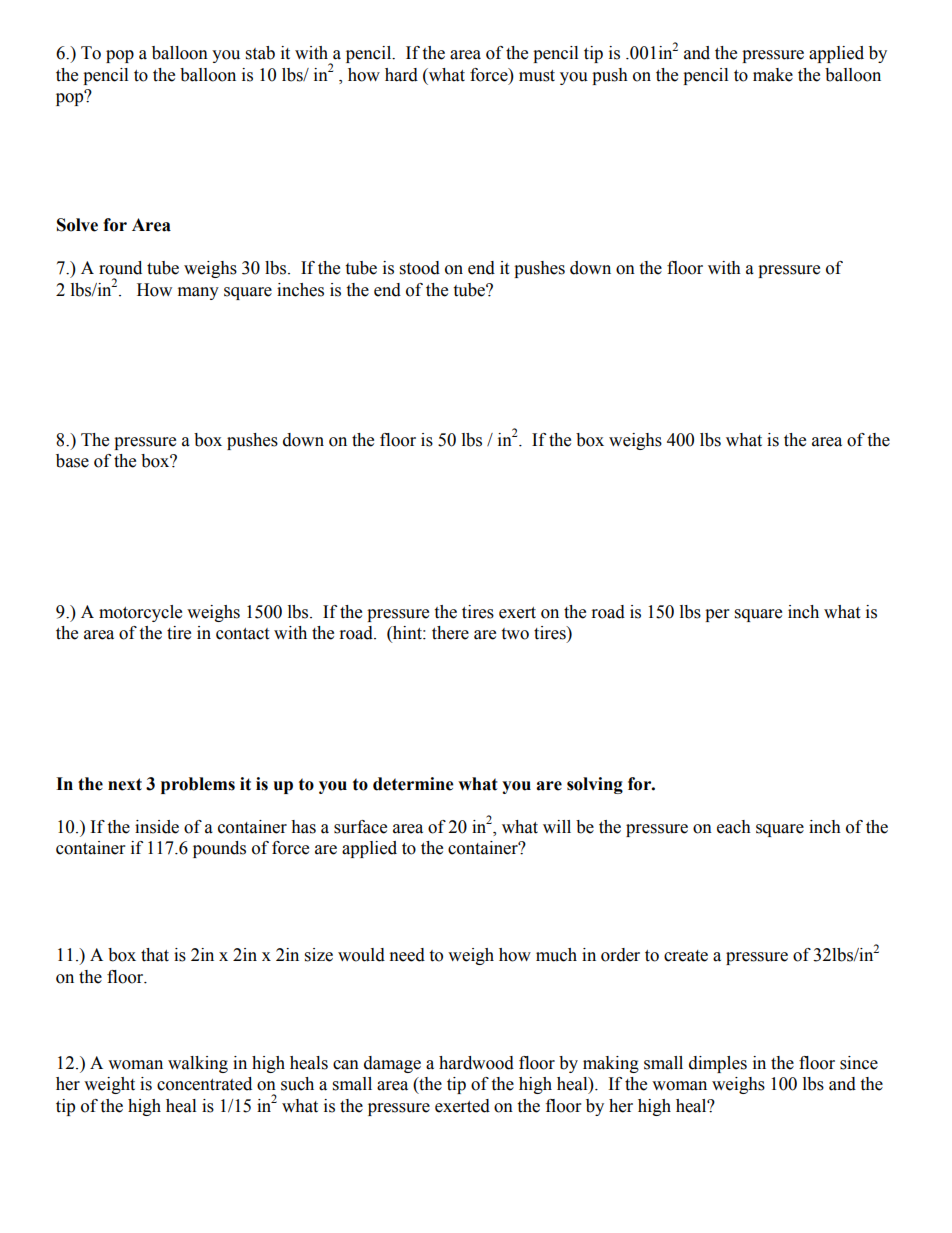 This screenshot has width=952, height=1233. I want to click on each, so click(734, 827).
